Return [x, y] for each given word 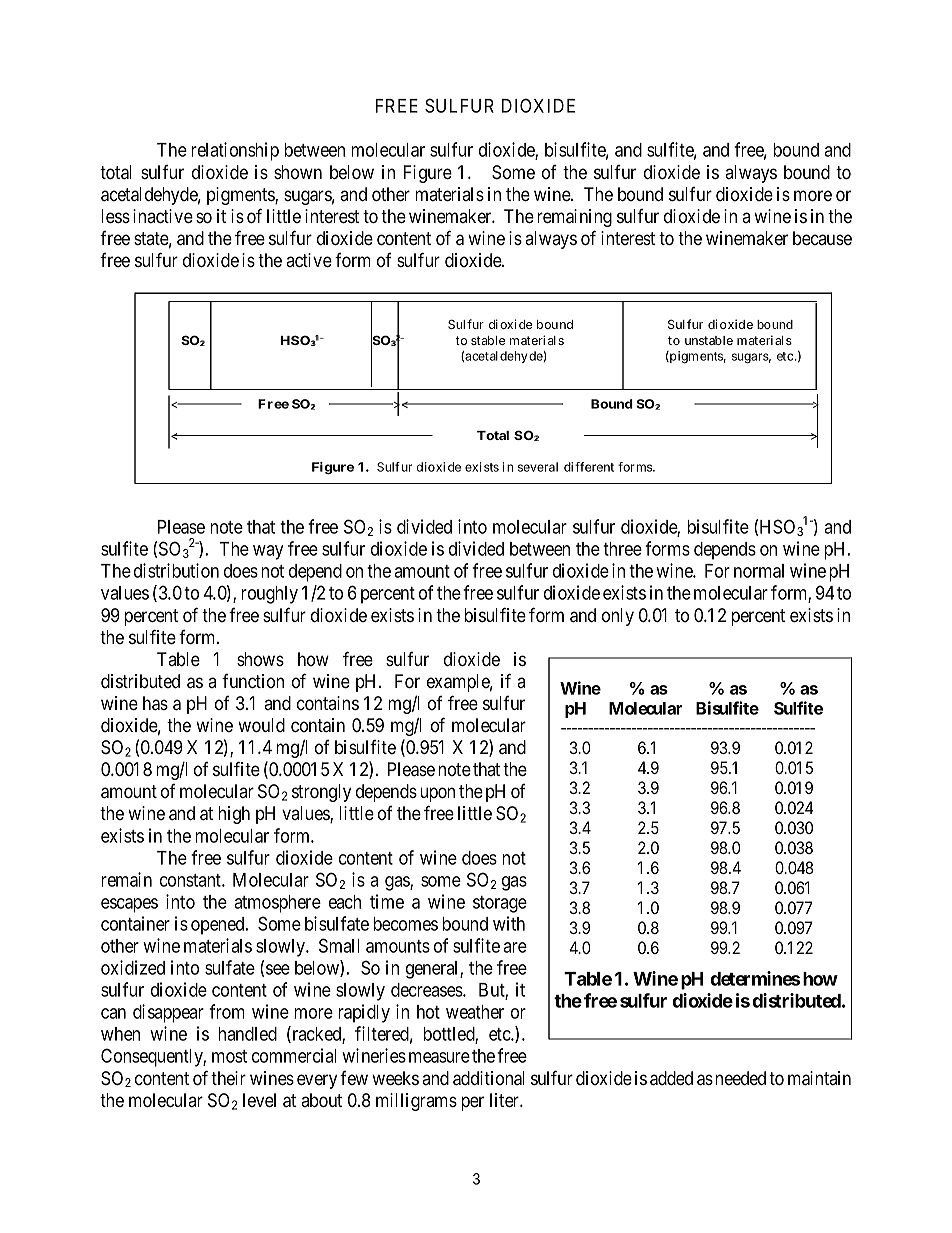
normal [759, 571]
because [822, 238]
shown [298, 172]
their [228, 1078]
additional [489, 1078]
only [618, 617]
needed [740, 1078]
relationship [235, 151]
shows [260, 659]
